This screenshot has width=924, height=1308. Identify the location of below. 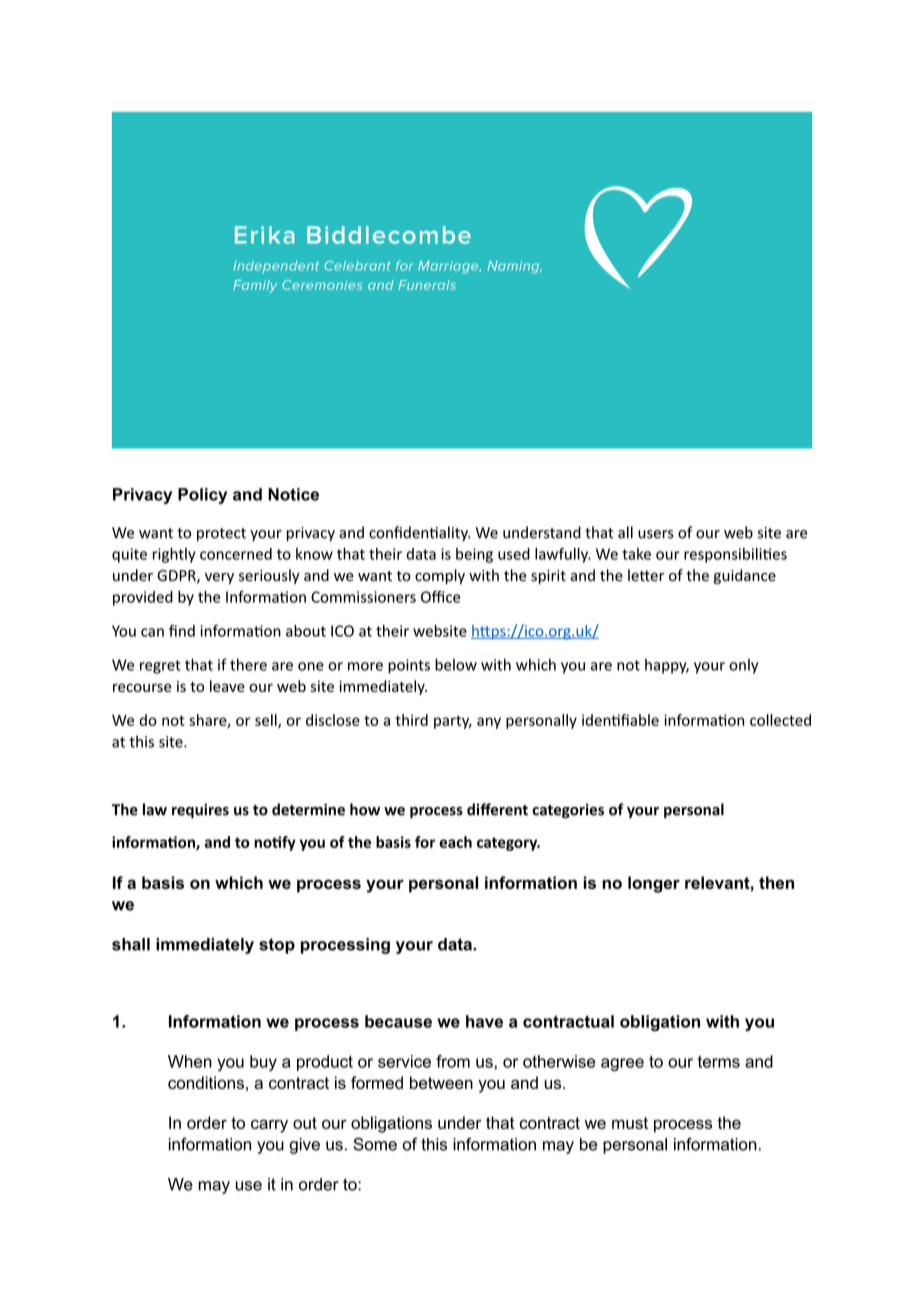
(456, 664).
